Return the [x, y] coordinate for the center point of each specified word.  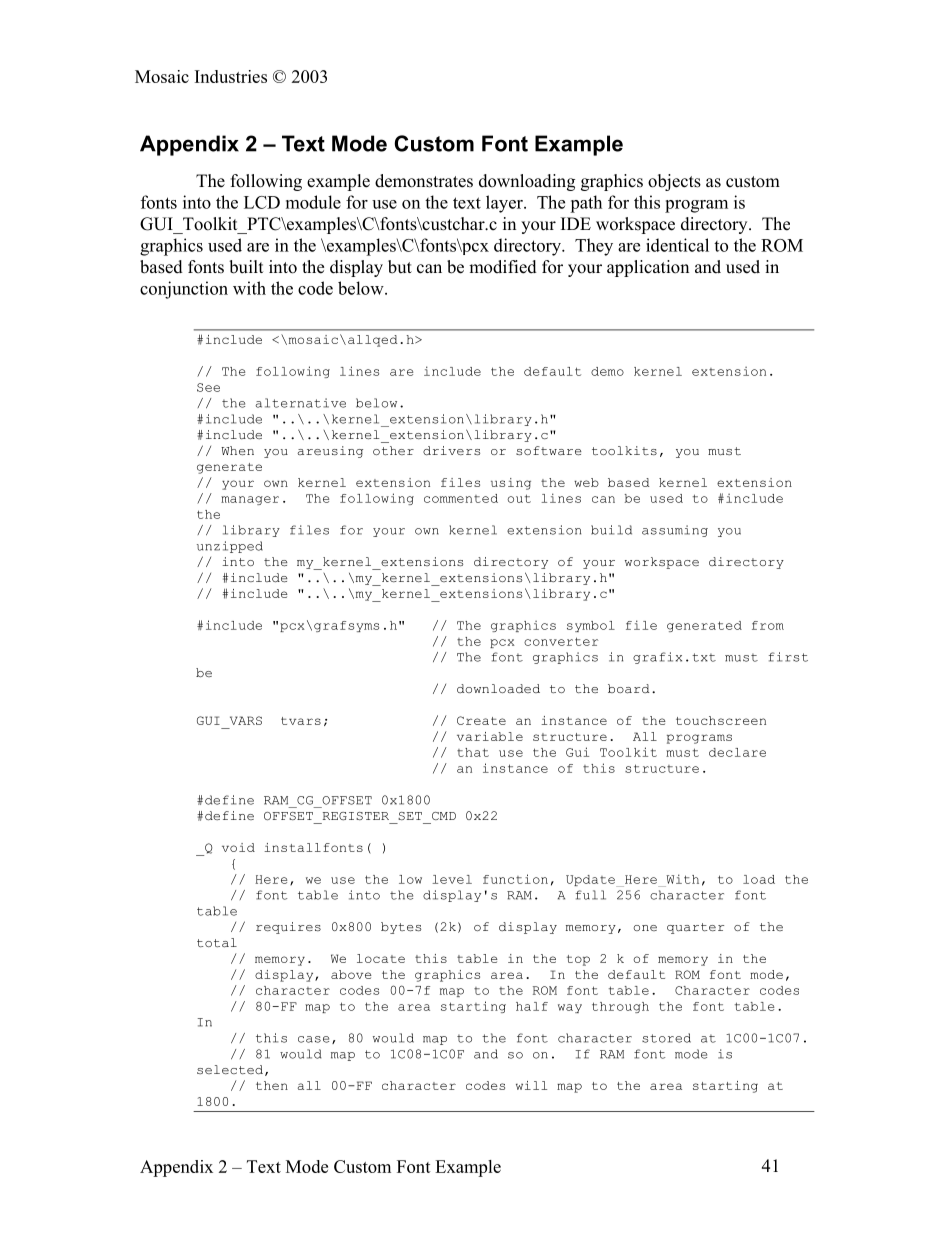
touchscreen [721, 720]
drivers [451, 450]
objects [674, 182]
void [238, 847]
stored [666, 1038]
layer [505, 204]
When [237, 451]
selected [230, 1069]
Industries [231, 76]
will [531, 1085]
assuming [675, 531]
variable [490, 736]
